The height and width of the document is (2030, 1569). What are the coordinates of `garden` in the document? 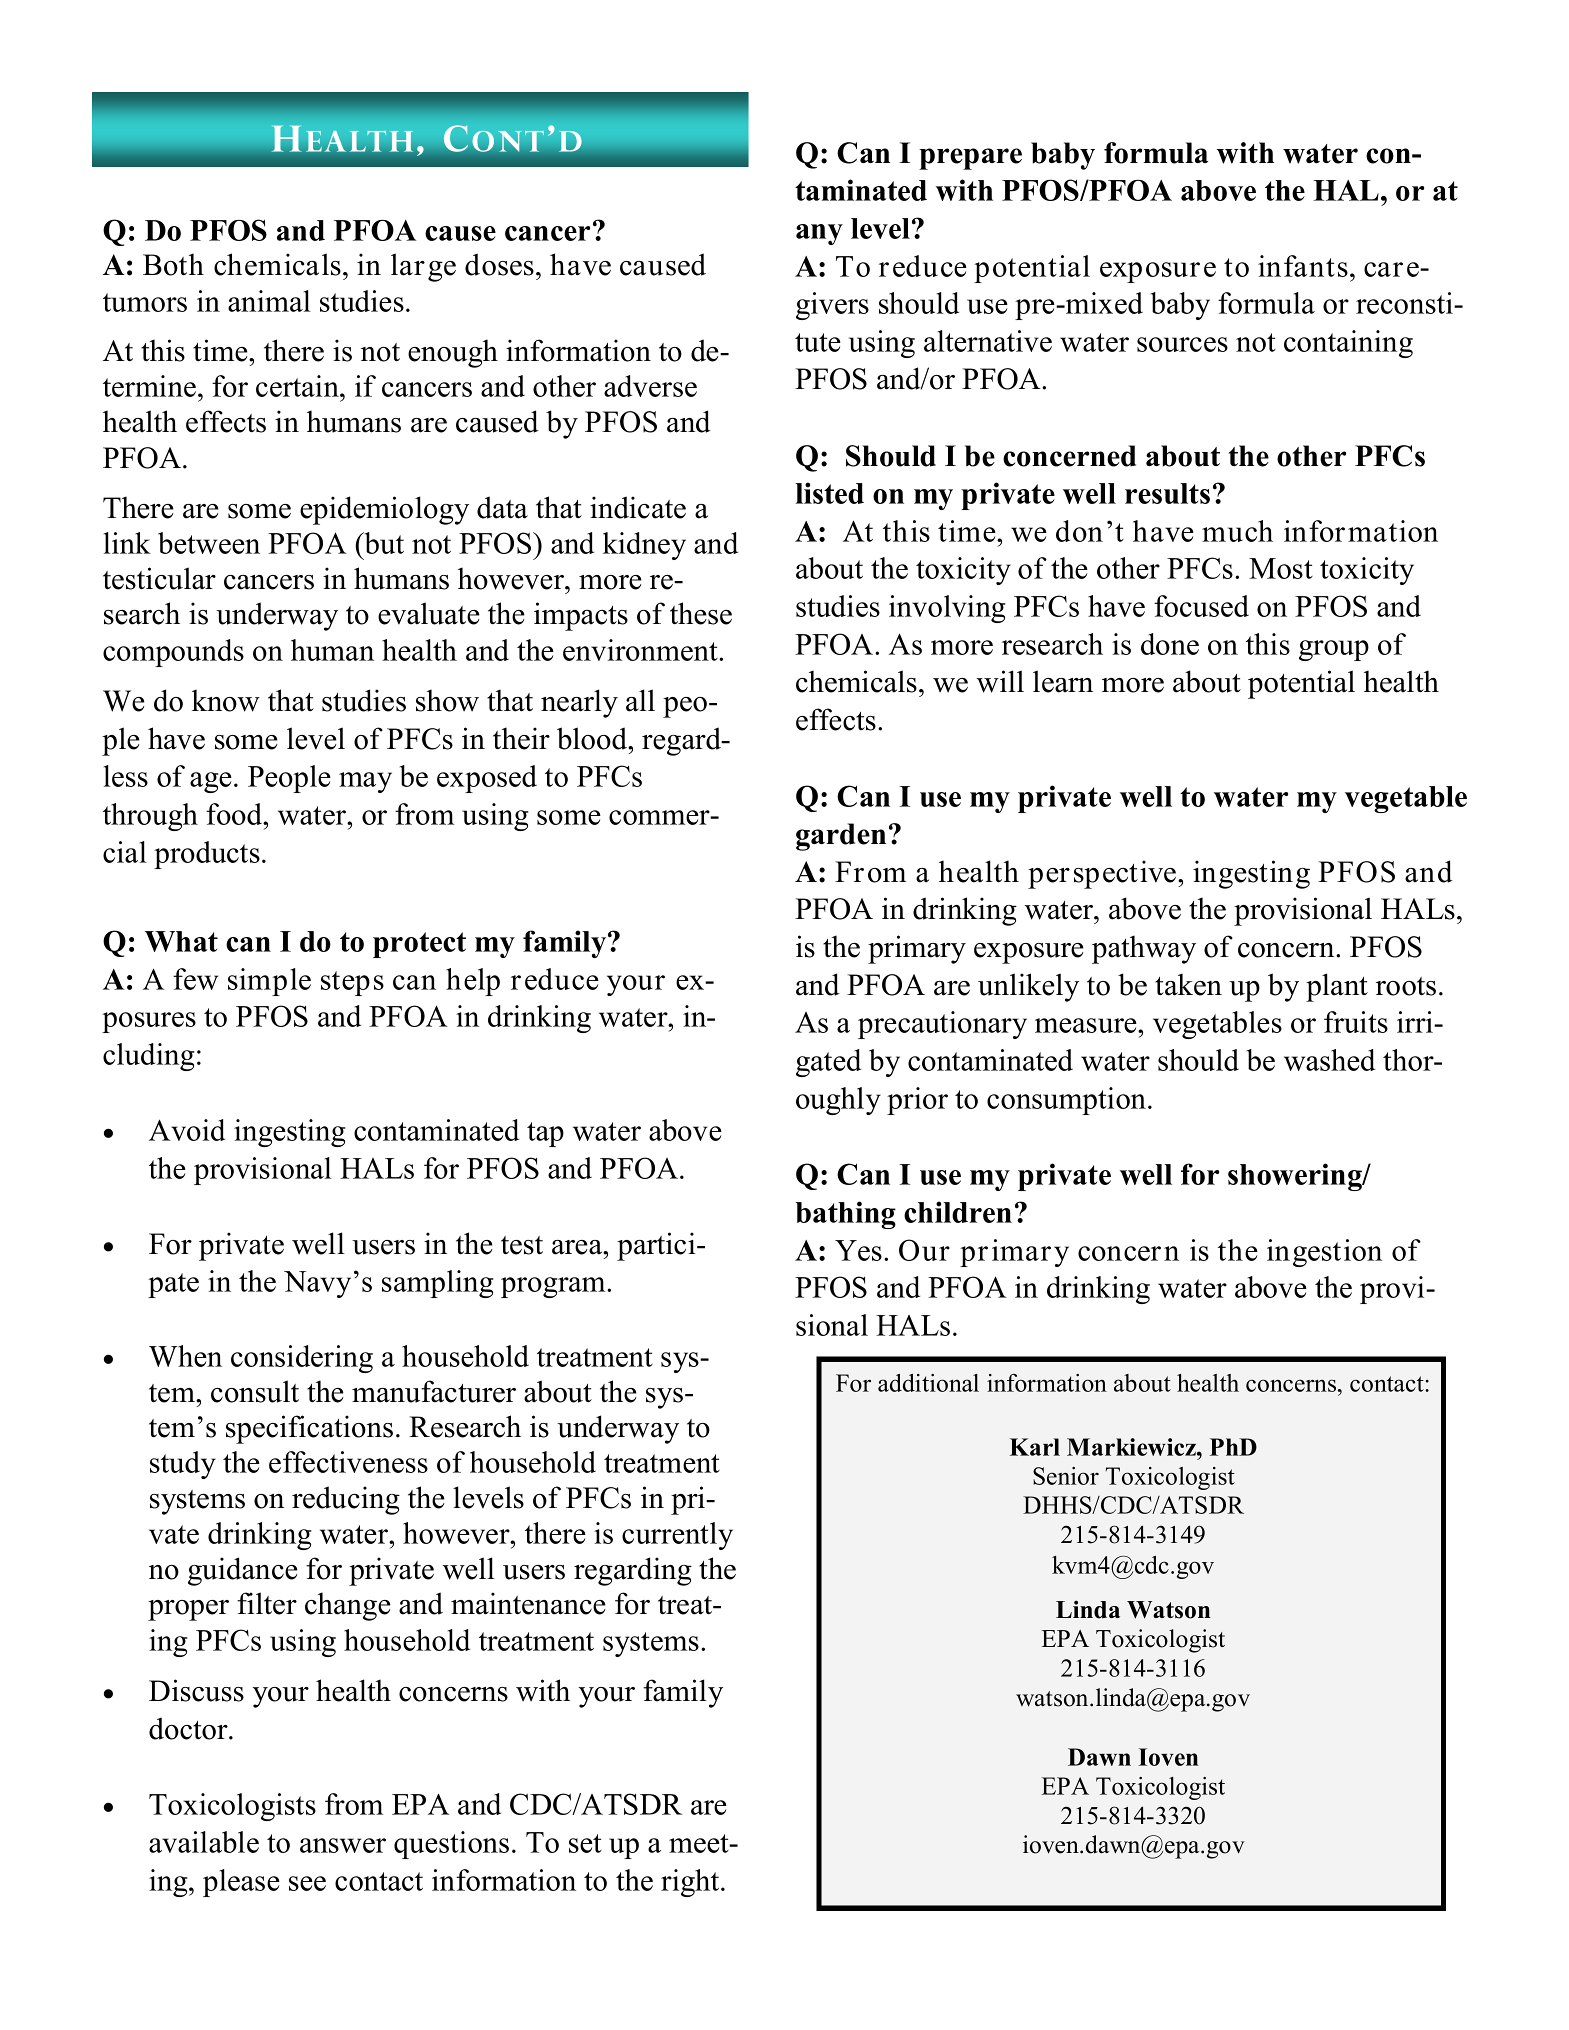 It's located at (841, 837).
